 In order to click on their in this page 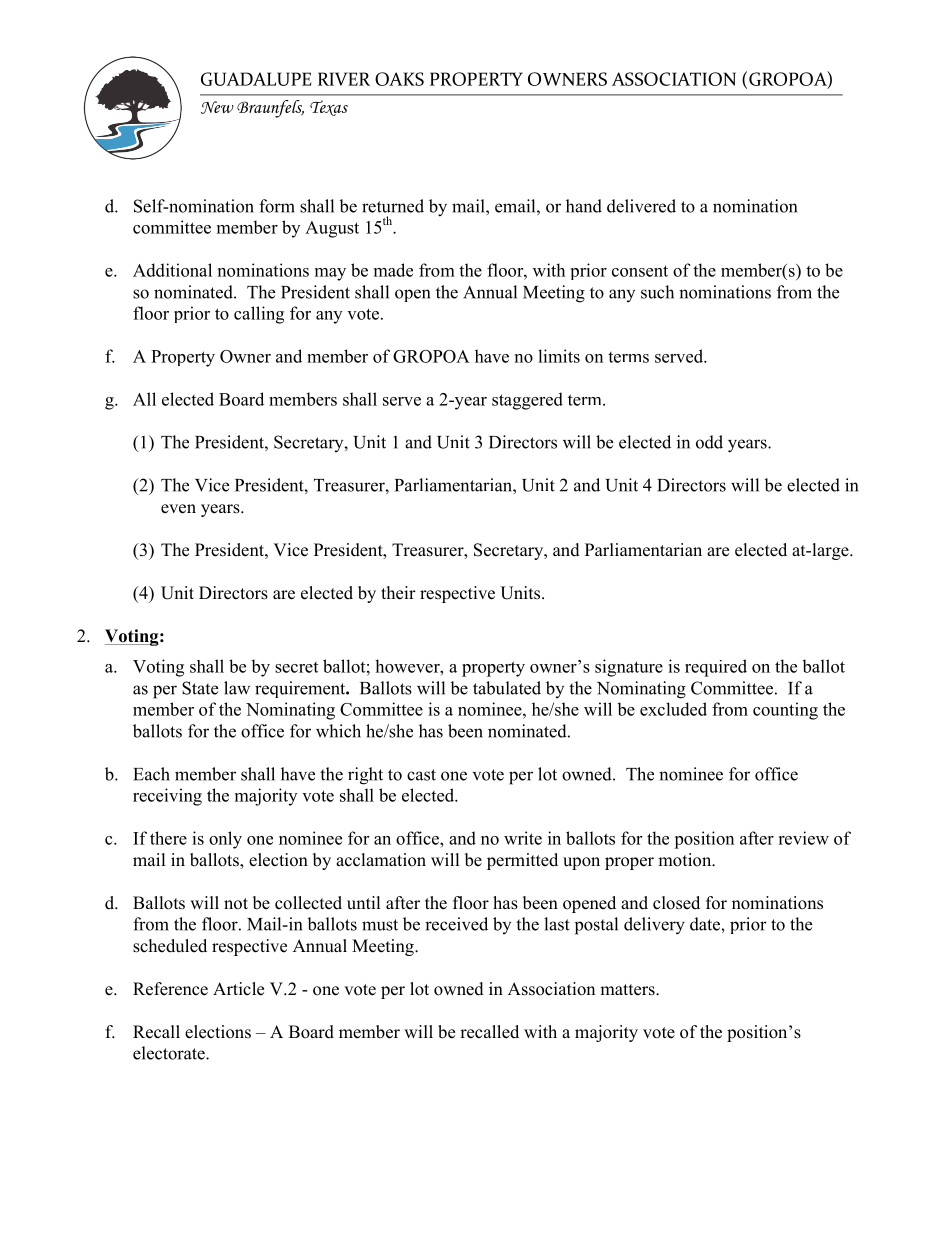, I will do `click(398, 593)`.
